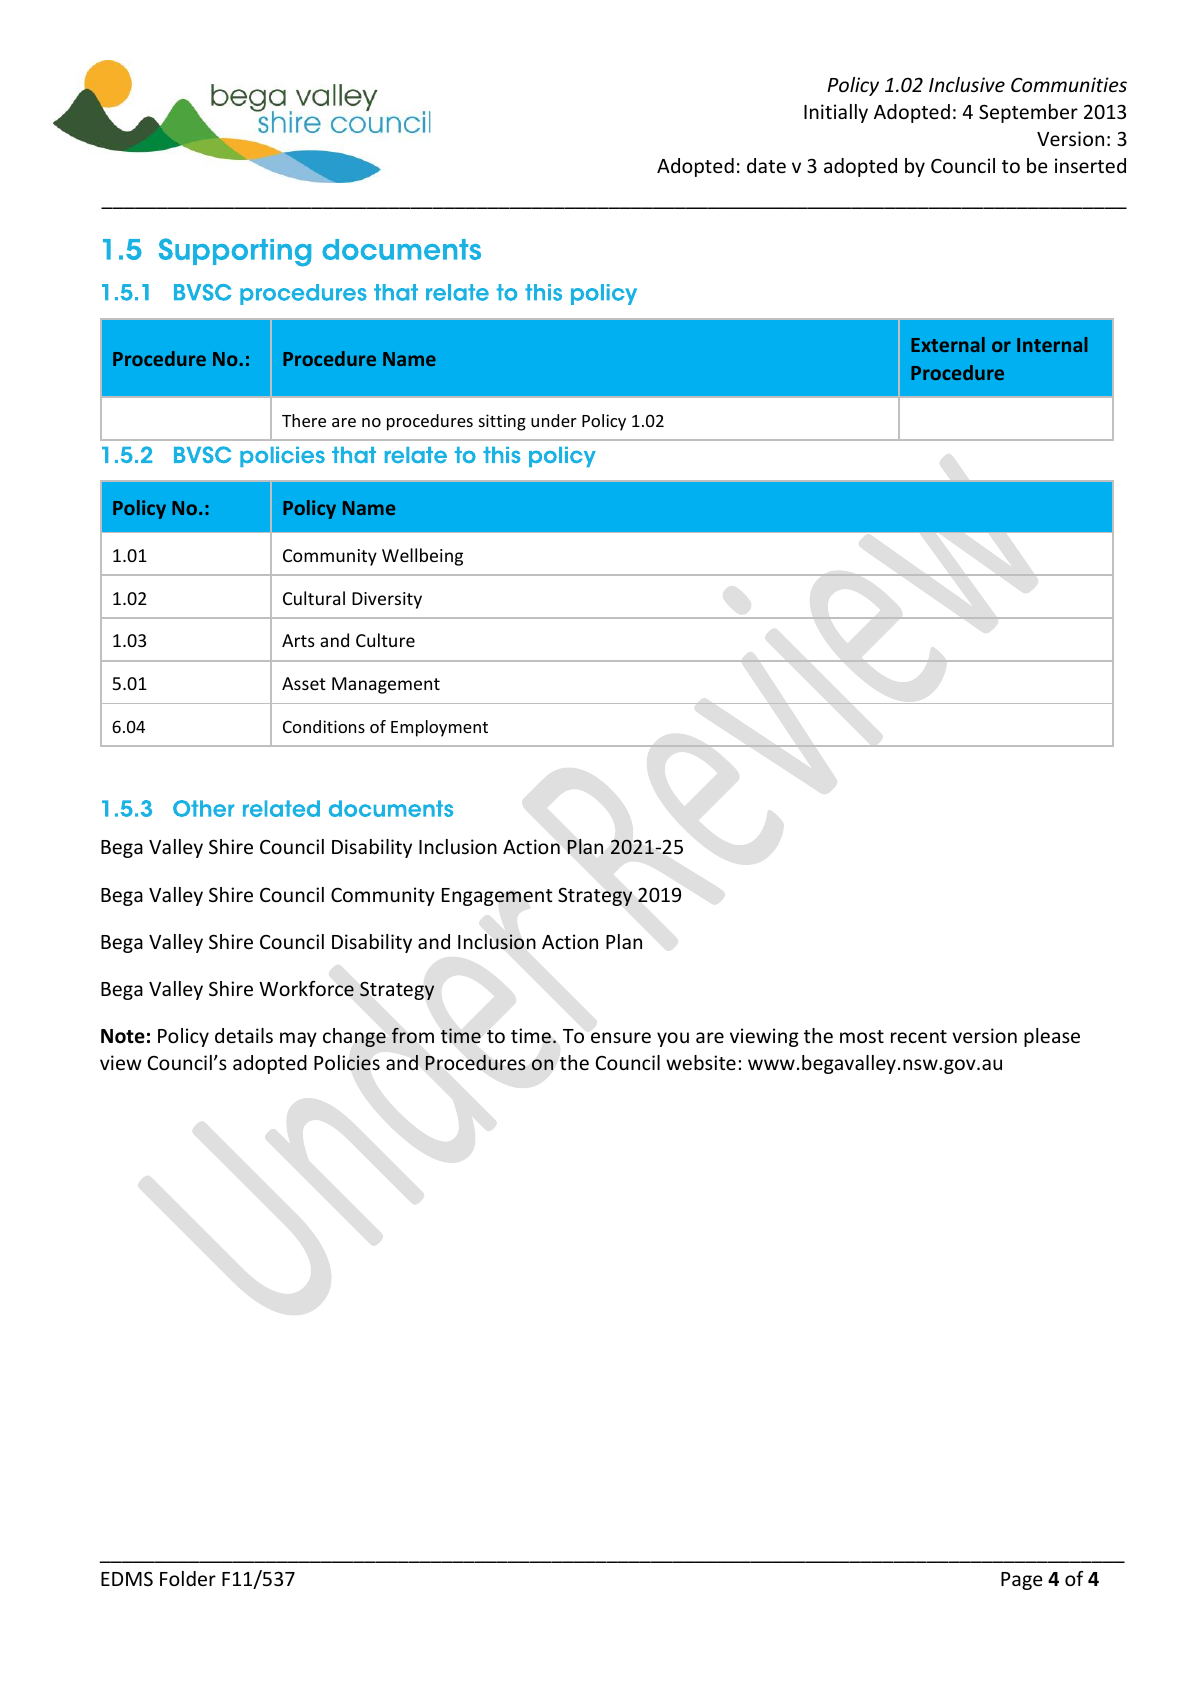  Describe the element at coordinates (919, 1036) in the screenshot. I see `recent` at that location.
